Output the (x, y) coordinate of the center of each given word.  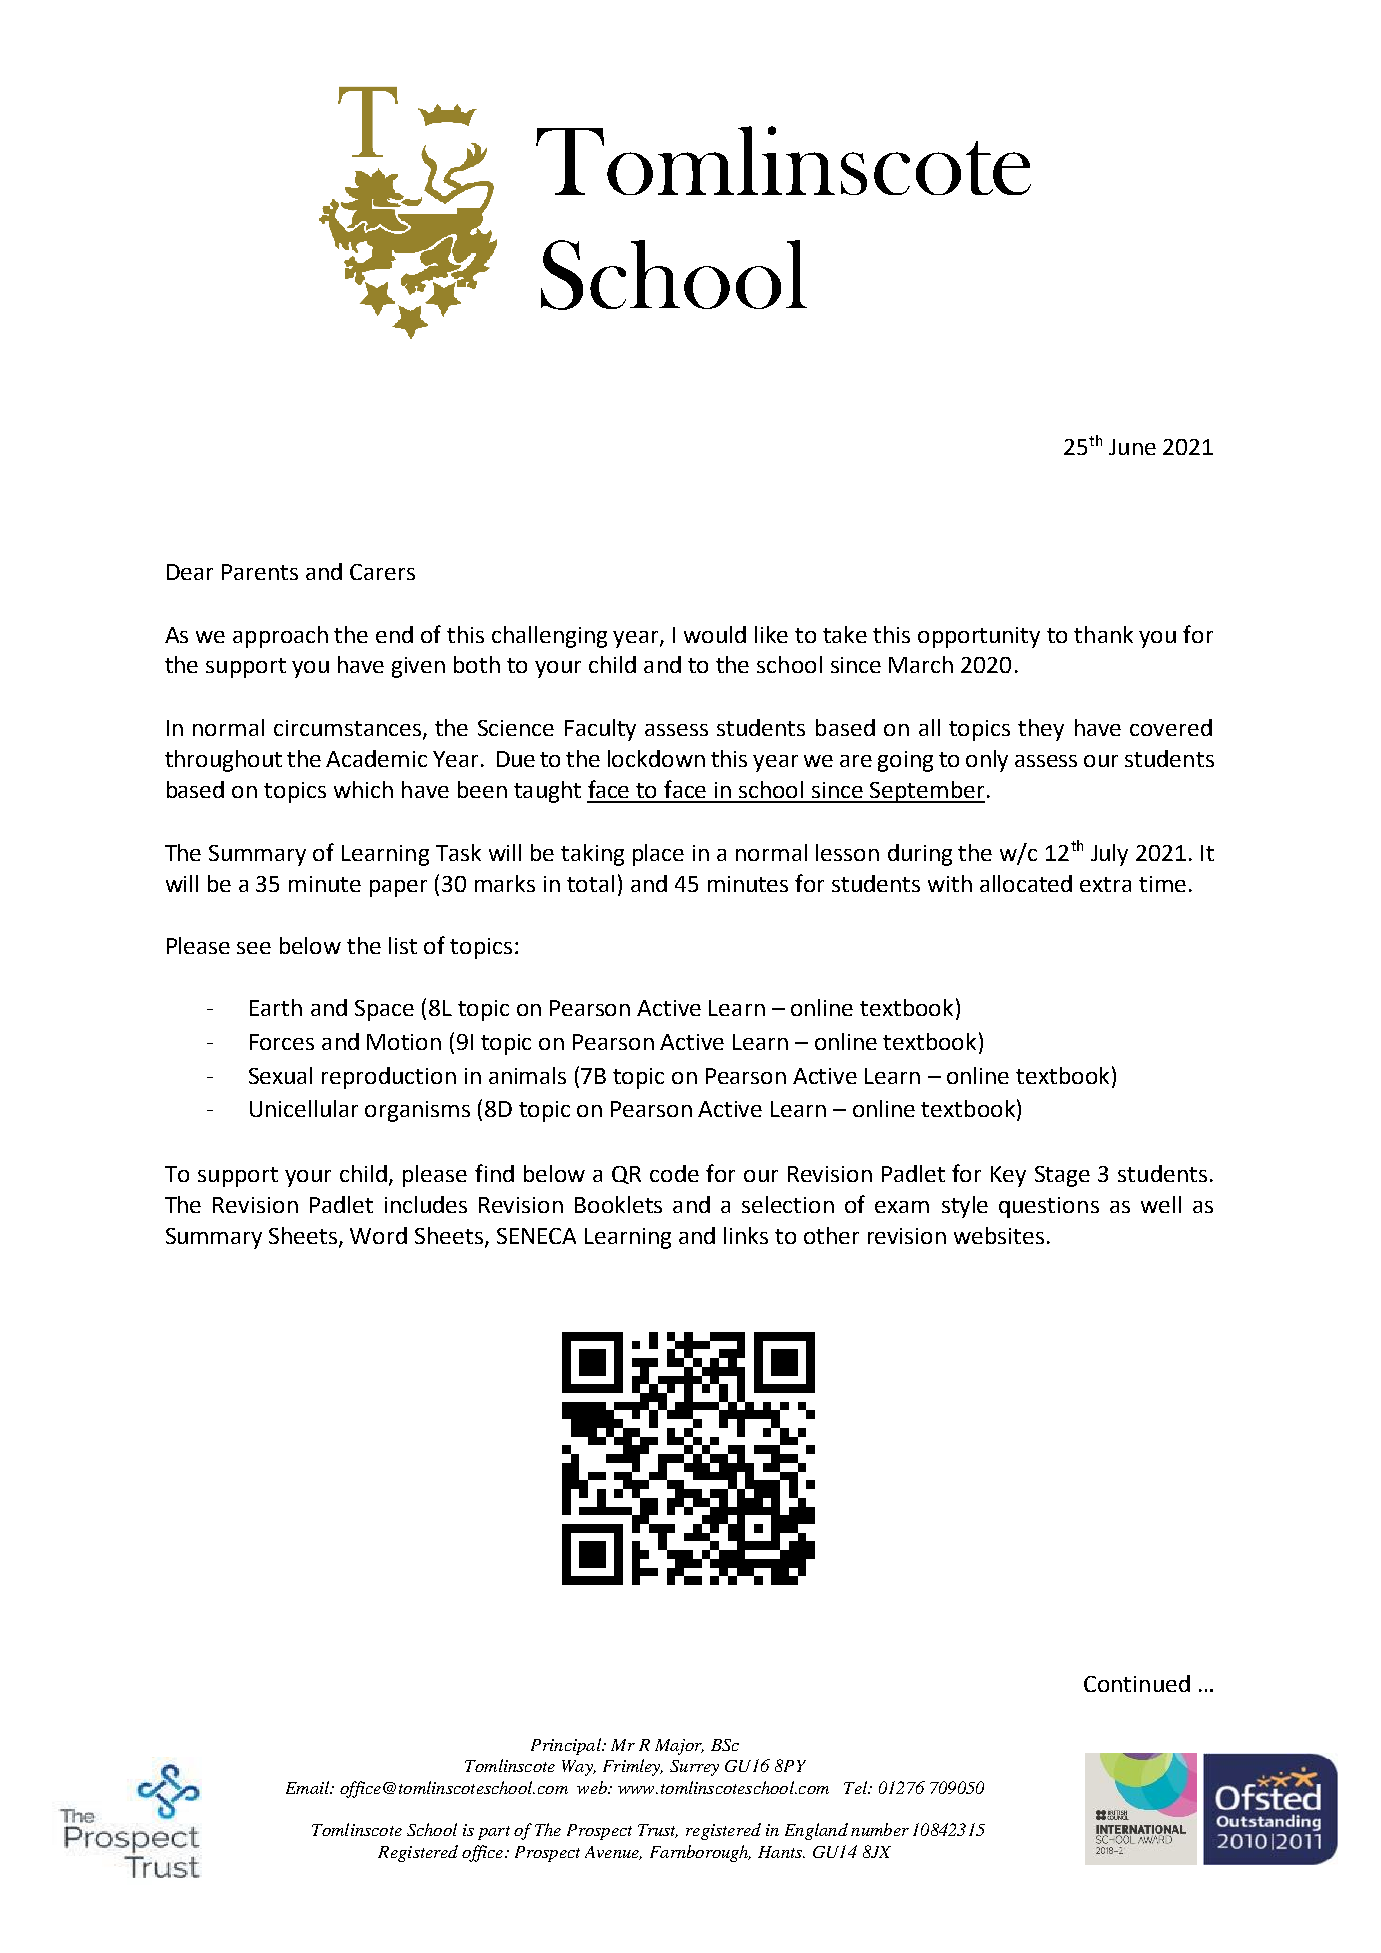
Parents (260, 572)
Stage (1062, 1176)
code (674, 1173)
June (1132, 447)
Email (309, 1787)
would (715, 634)
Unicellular (304, 1108)
